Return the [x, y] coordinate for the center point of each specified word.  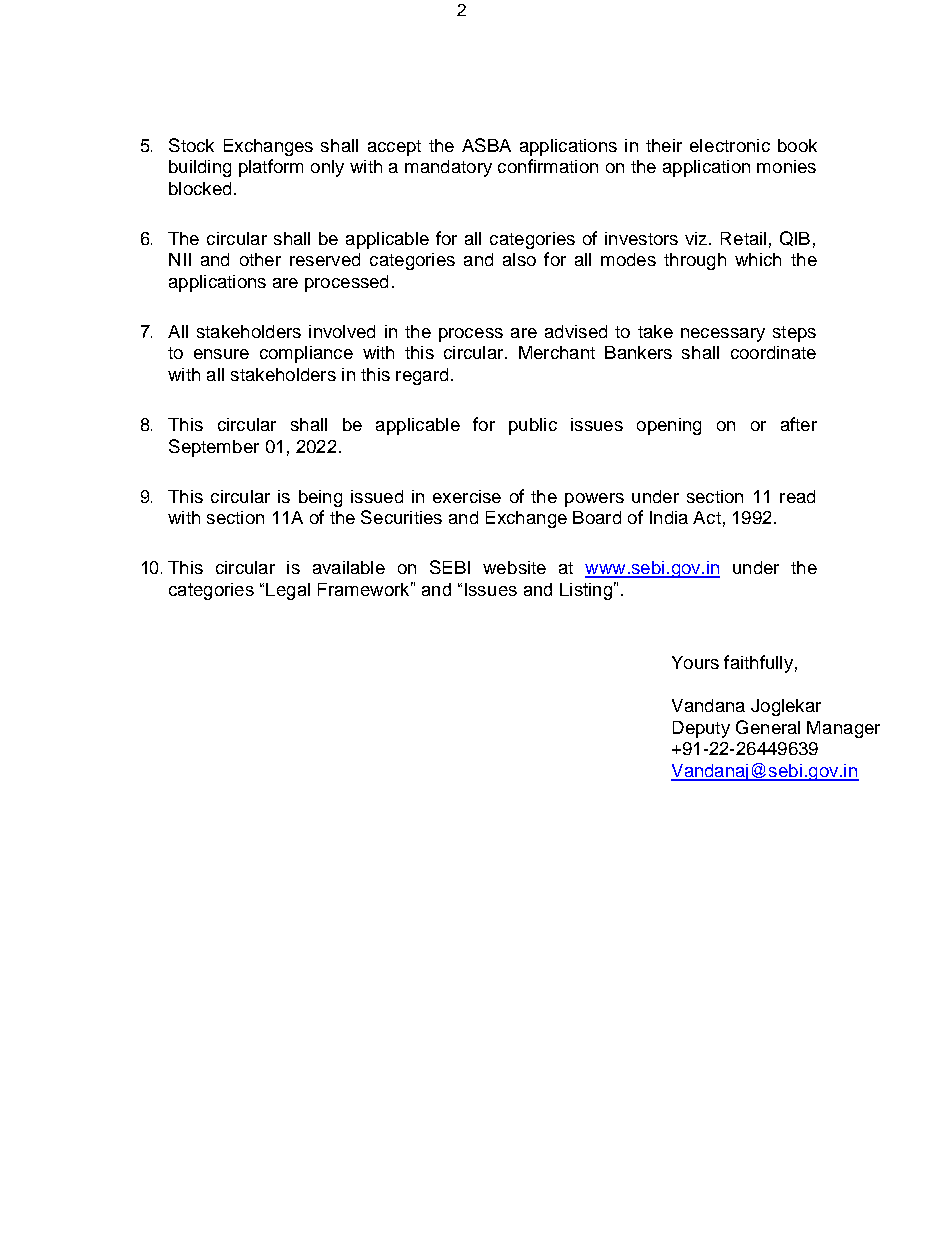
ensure [221, 354]
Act [707, 517]
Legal [288, 591]
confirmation [548, 166]
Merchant [557, 352]
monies [786, 166]
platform [271, 168]
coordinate [773, 352]
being [320, 498]
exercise [467, 496]
